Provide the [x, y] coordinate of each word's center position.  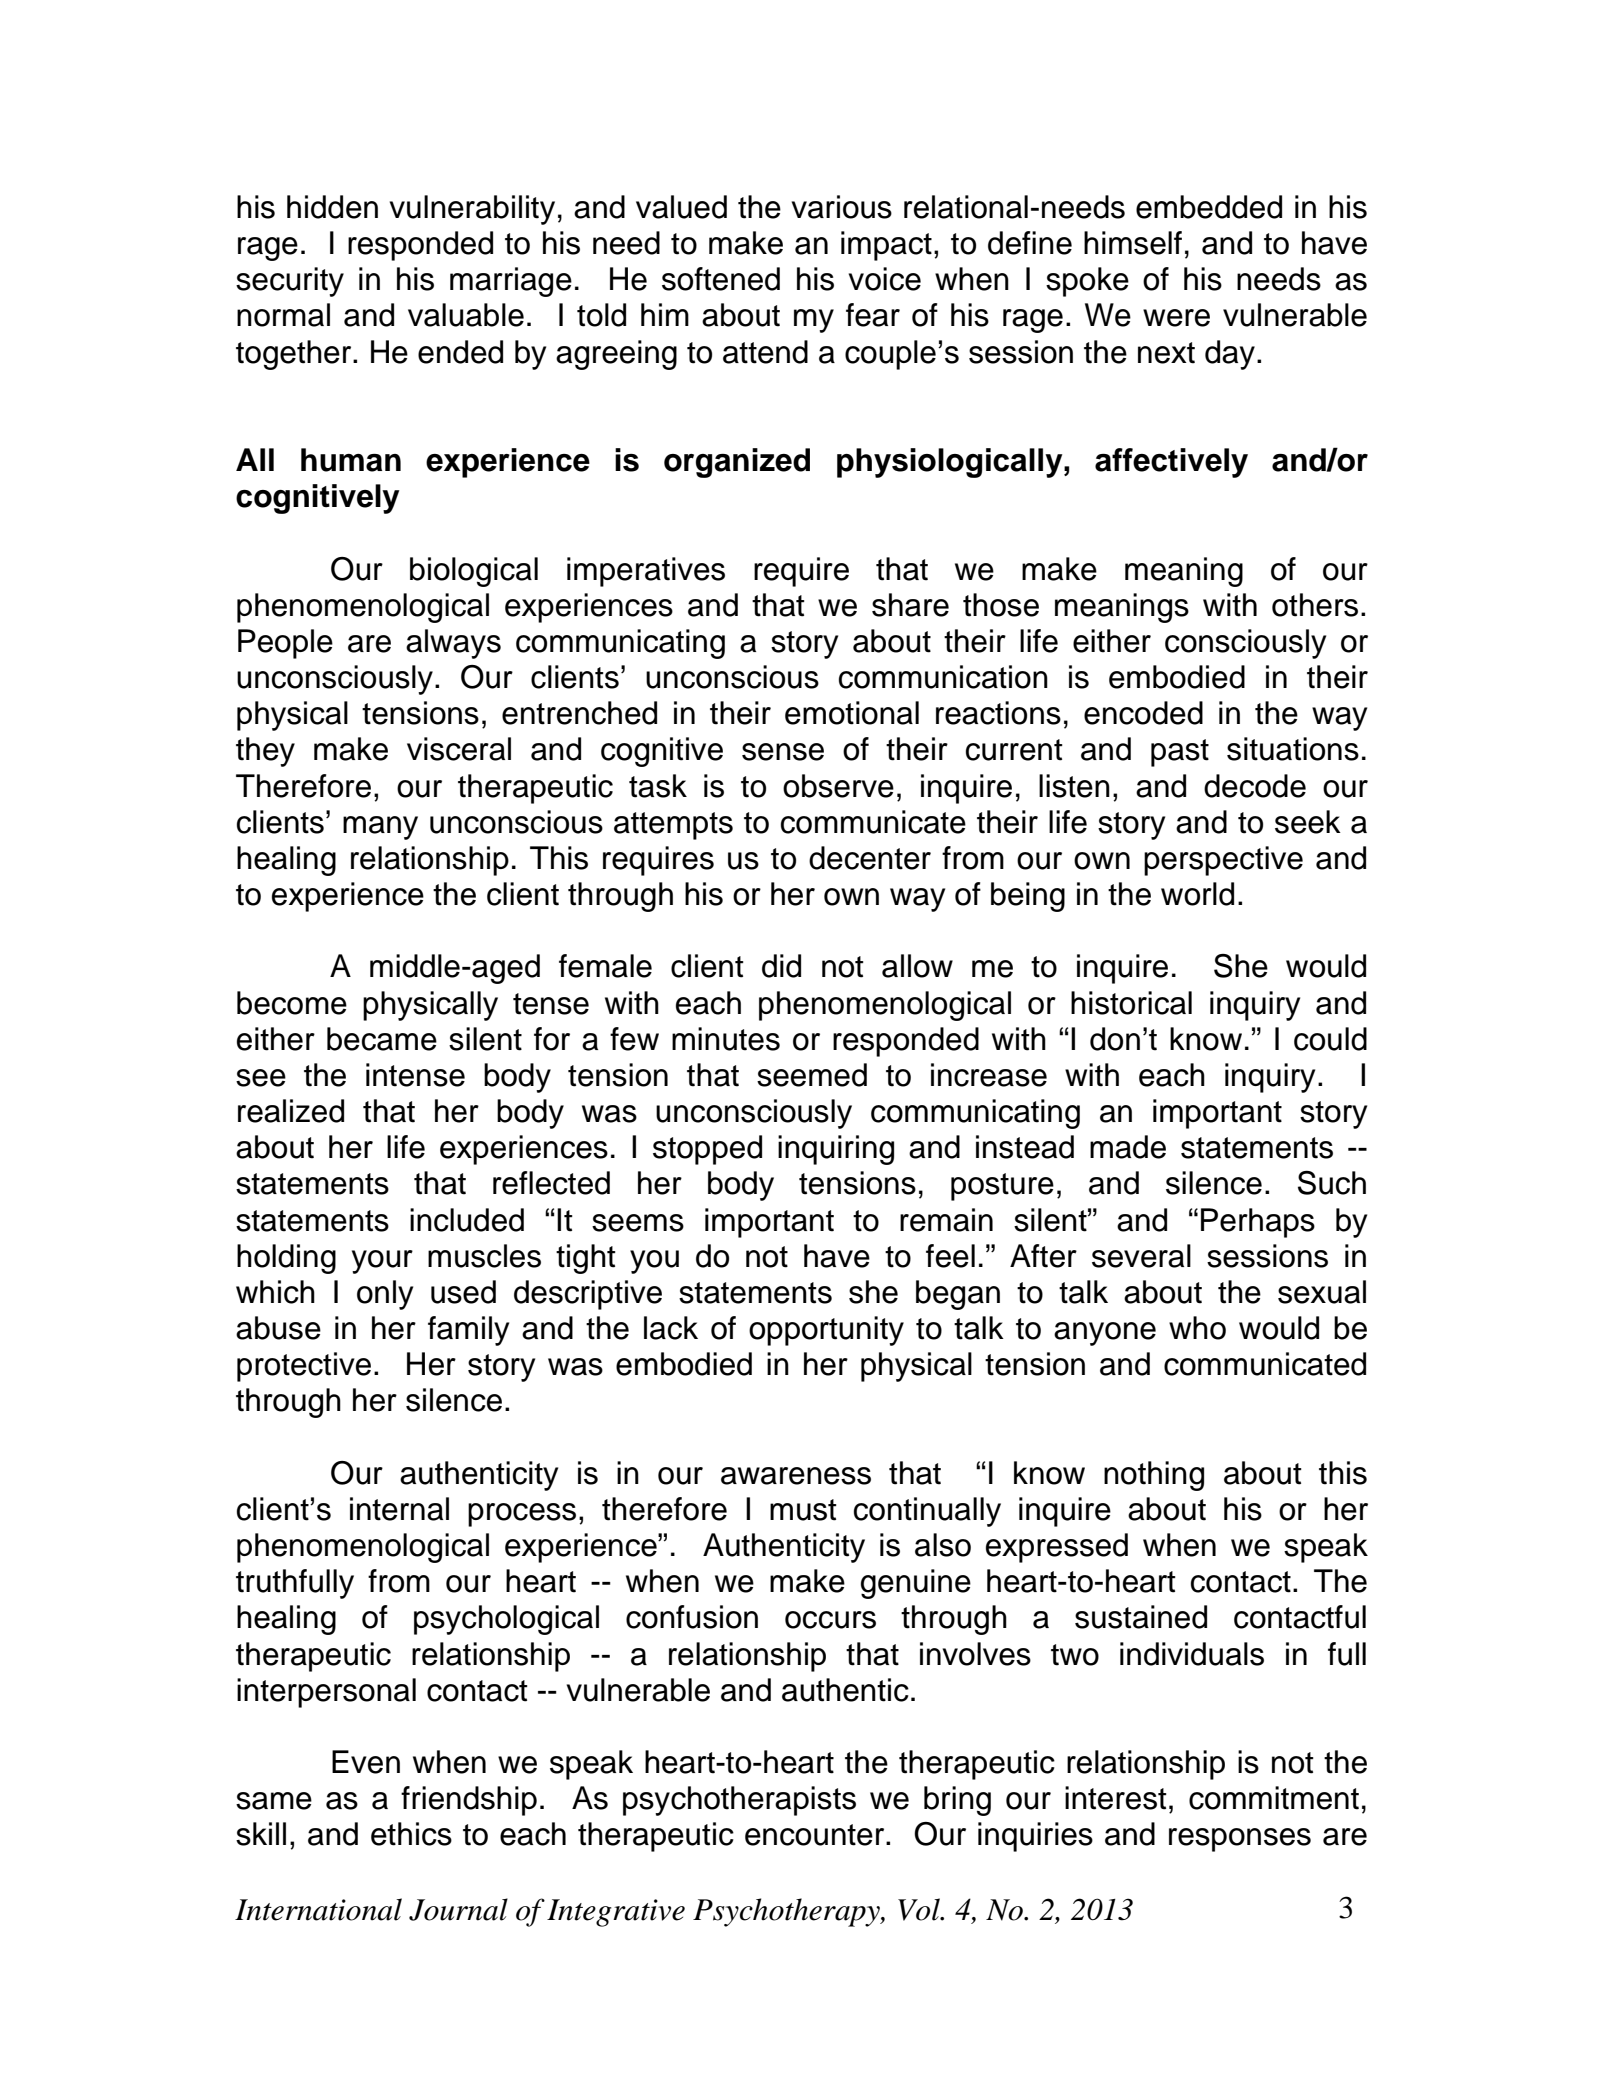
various [842, 207]
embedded [1209, 207]
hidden [332, 207]
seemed [812, 1075]
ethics [411, 1834]
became [382, 1039]
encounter [816, 1835]
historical [1131, 1003]
